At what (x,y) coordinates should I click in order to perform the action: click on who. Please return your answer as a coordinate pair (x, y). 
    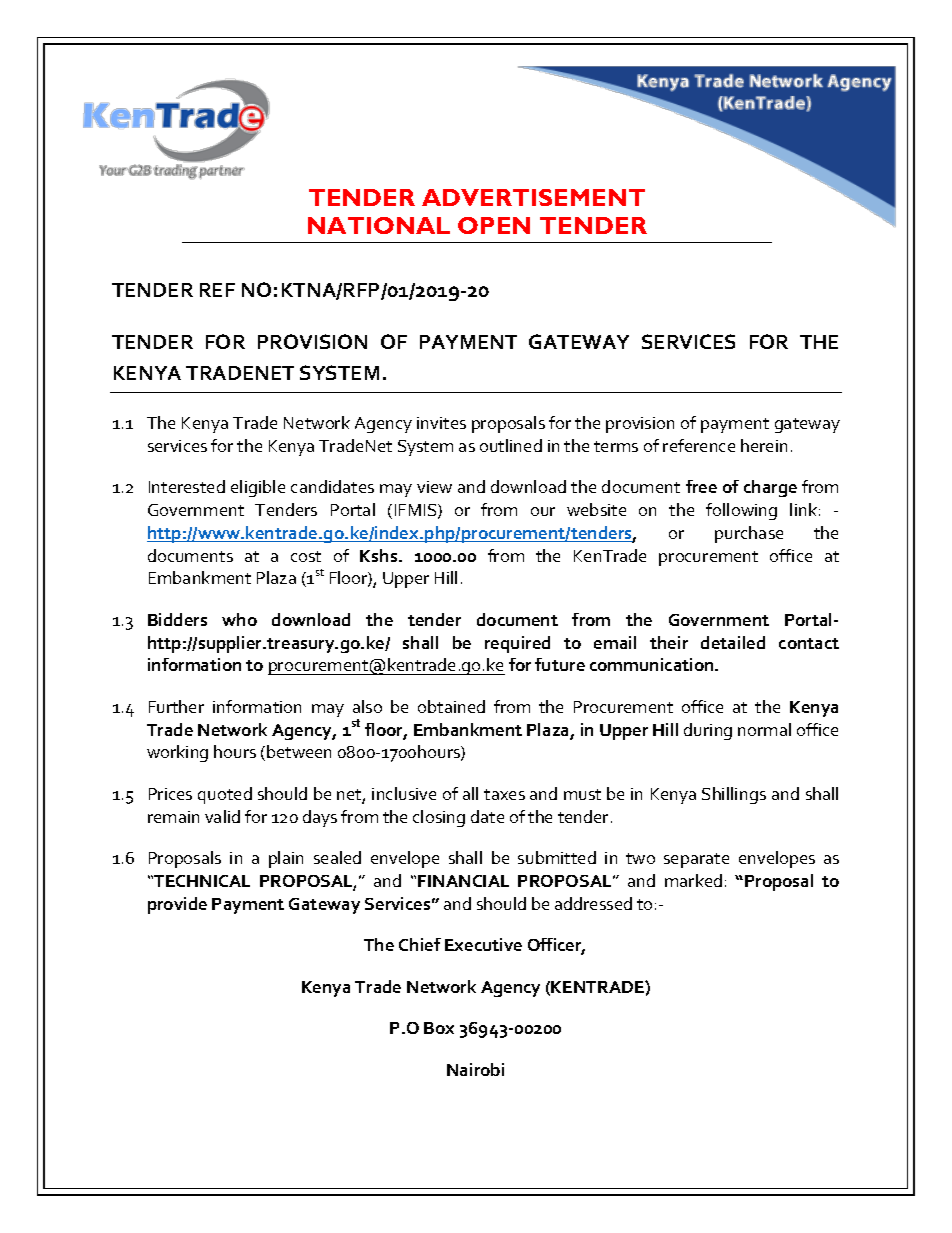
    Looking at the image, I should click on (239, 619).
